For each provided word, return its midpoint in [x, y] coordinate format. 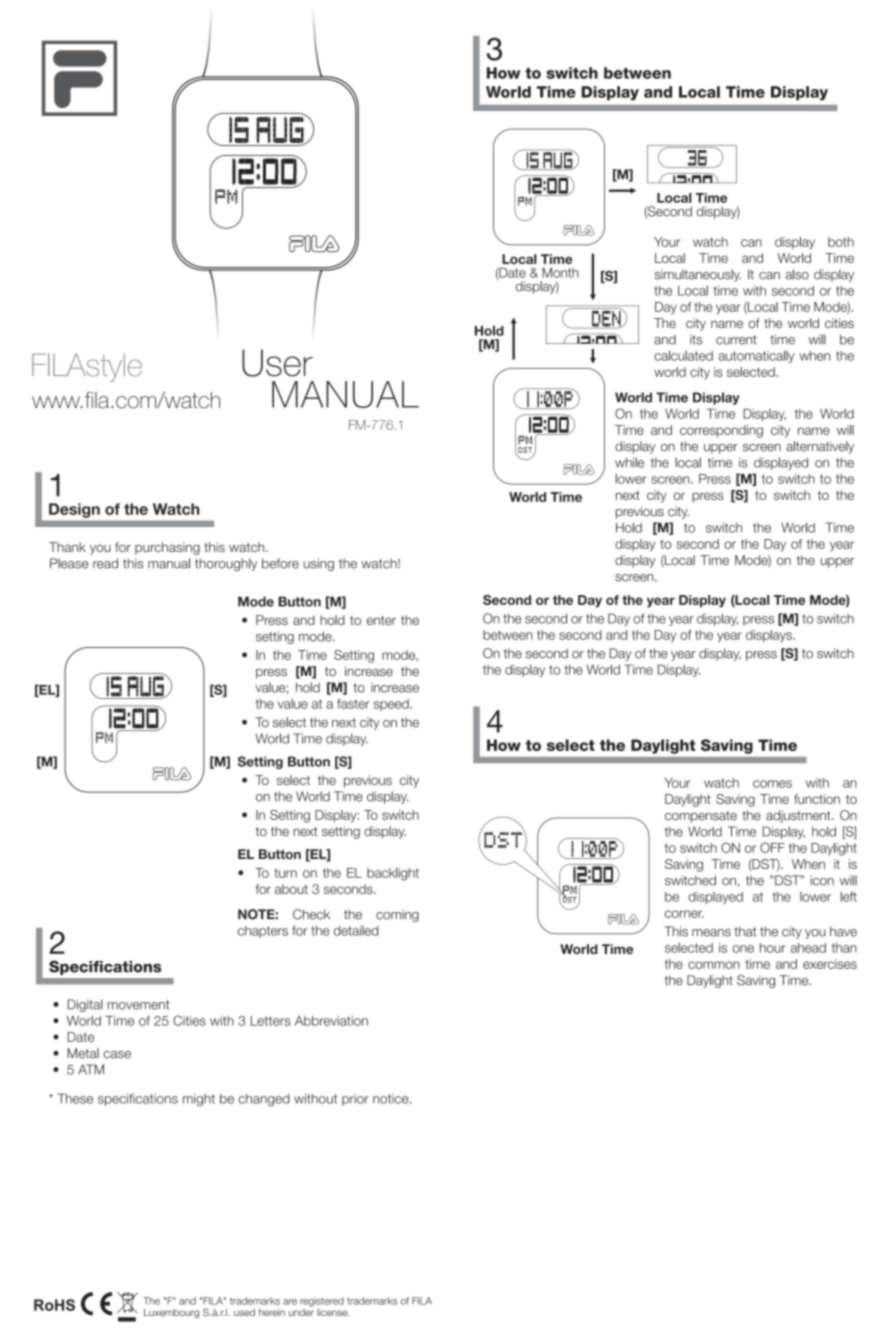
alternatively [820, 447]
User [277, 363]
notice [392, 1099]
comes [772, 784]
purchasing [167, 548]
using [319, 564]
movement [138, 1005]
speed [392, 705]
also [797, 274]
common [714, 965]
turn [285, 873]
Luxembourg [171, 1313]
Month [560, 273]
